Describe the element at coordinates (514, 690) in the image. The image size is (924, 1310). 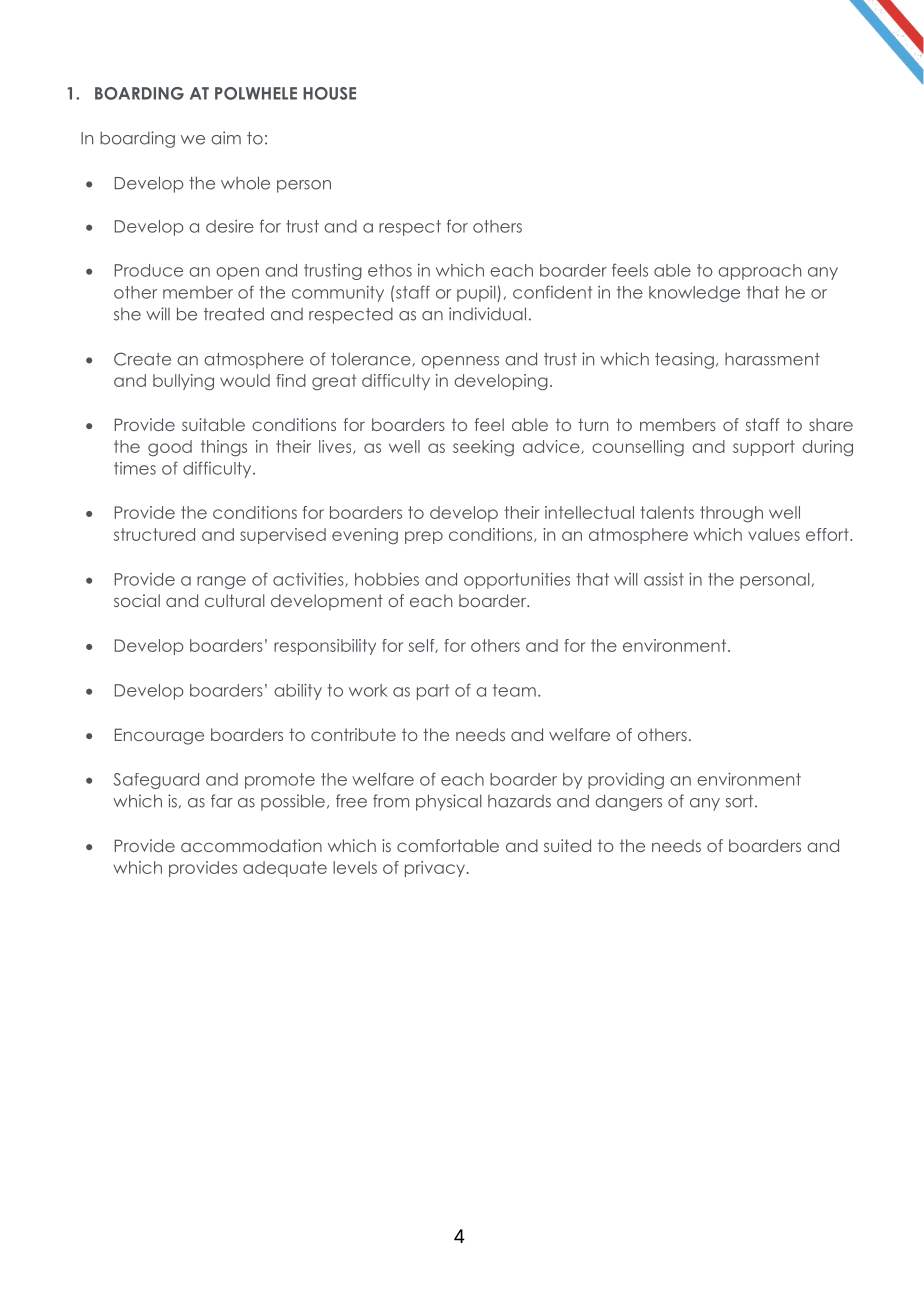
I see `team` at that location.
